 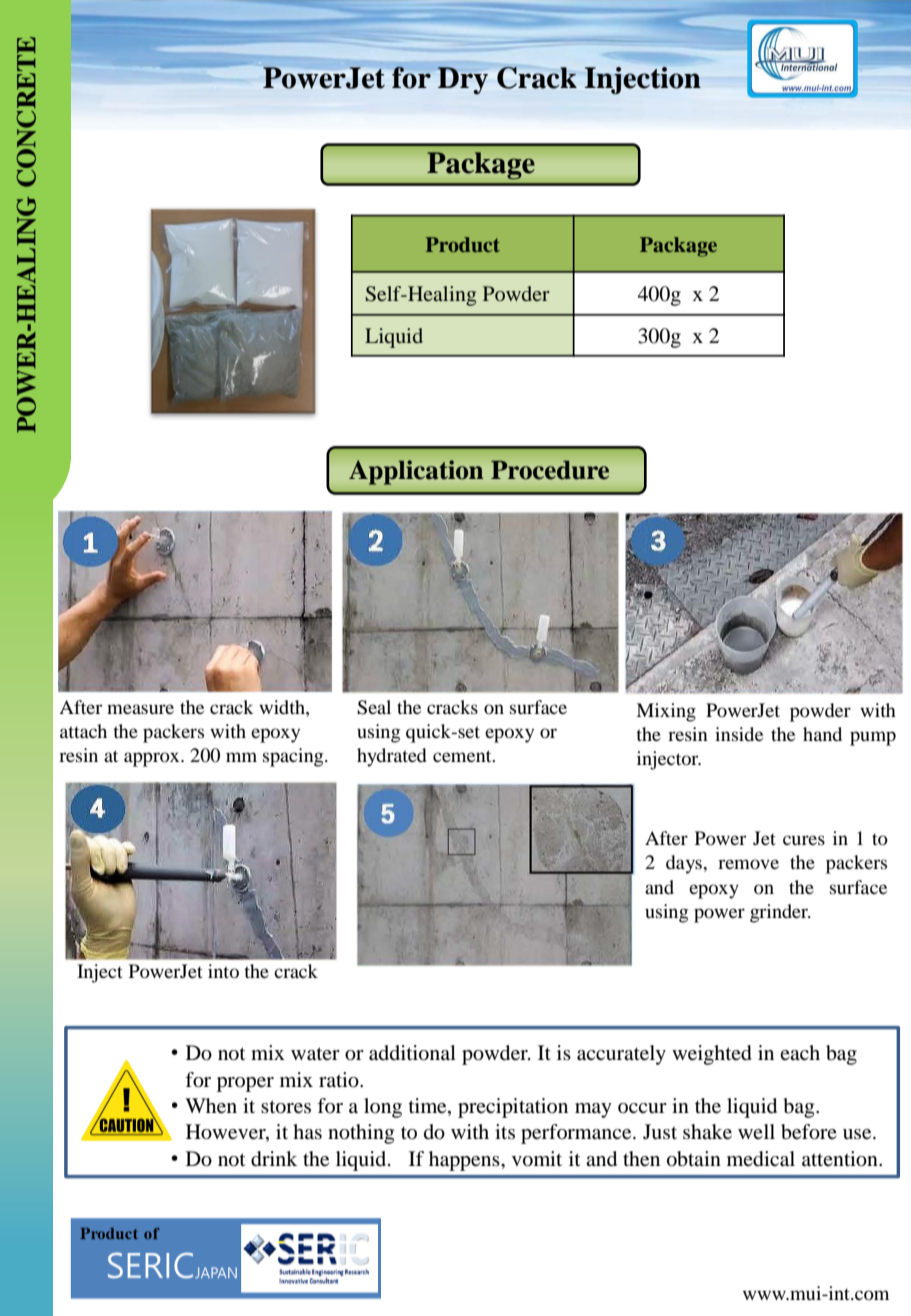 What do you see at coordinates (739, 734) in the document?
I see `inside` at bounding box center [739, 734].
